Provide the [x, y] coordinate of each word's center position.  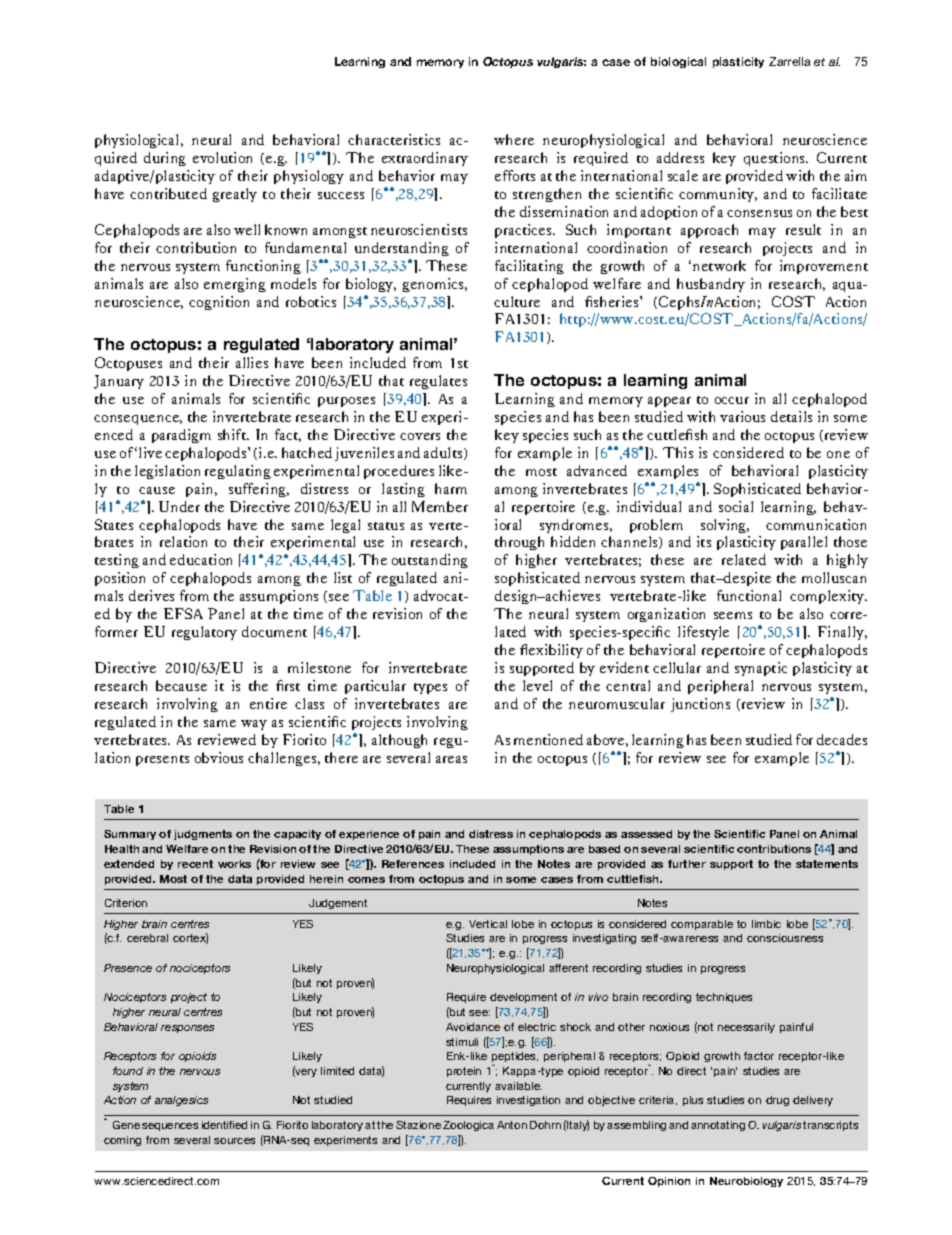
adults [444, 453]
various [742, 416]
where [514, 139]
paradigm [181, 436]
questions [776, 159]
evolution [222, 157]
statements [827, 864]
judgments [203, 835]
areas [451, 759]
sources [234, 1141]
